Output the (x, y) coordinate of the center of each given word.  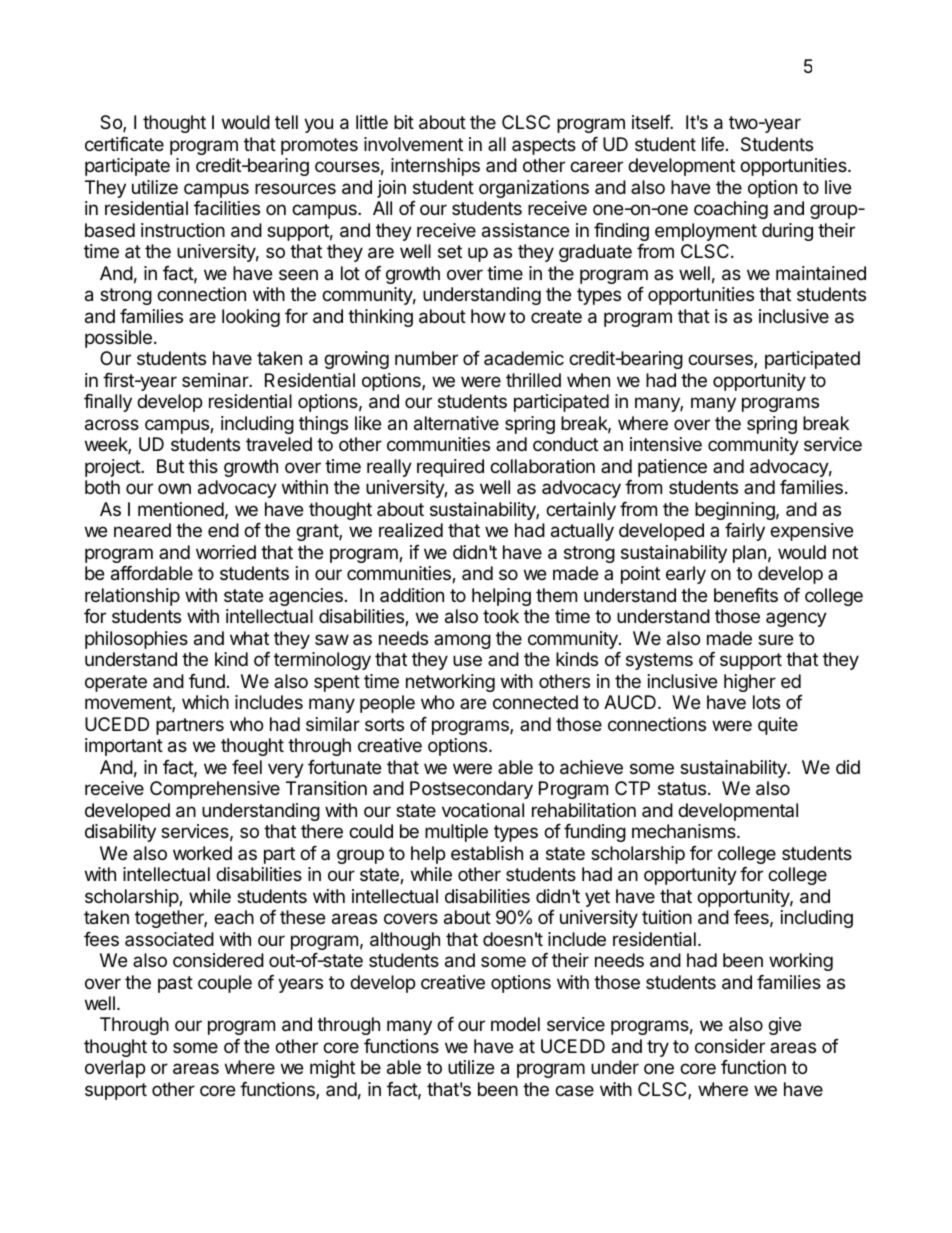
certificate (124, 144)
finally (108, 403)
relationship (132, 597)
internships (435, 167)
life (713, 144)
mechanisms (685, 831)
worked (202, 853)
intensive (666, 444)
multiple (456, 833)
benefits (746, 595)
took (501, 616)
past (175, 984)
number (426, 358)
